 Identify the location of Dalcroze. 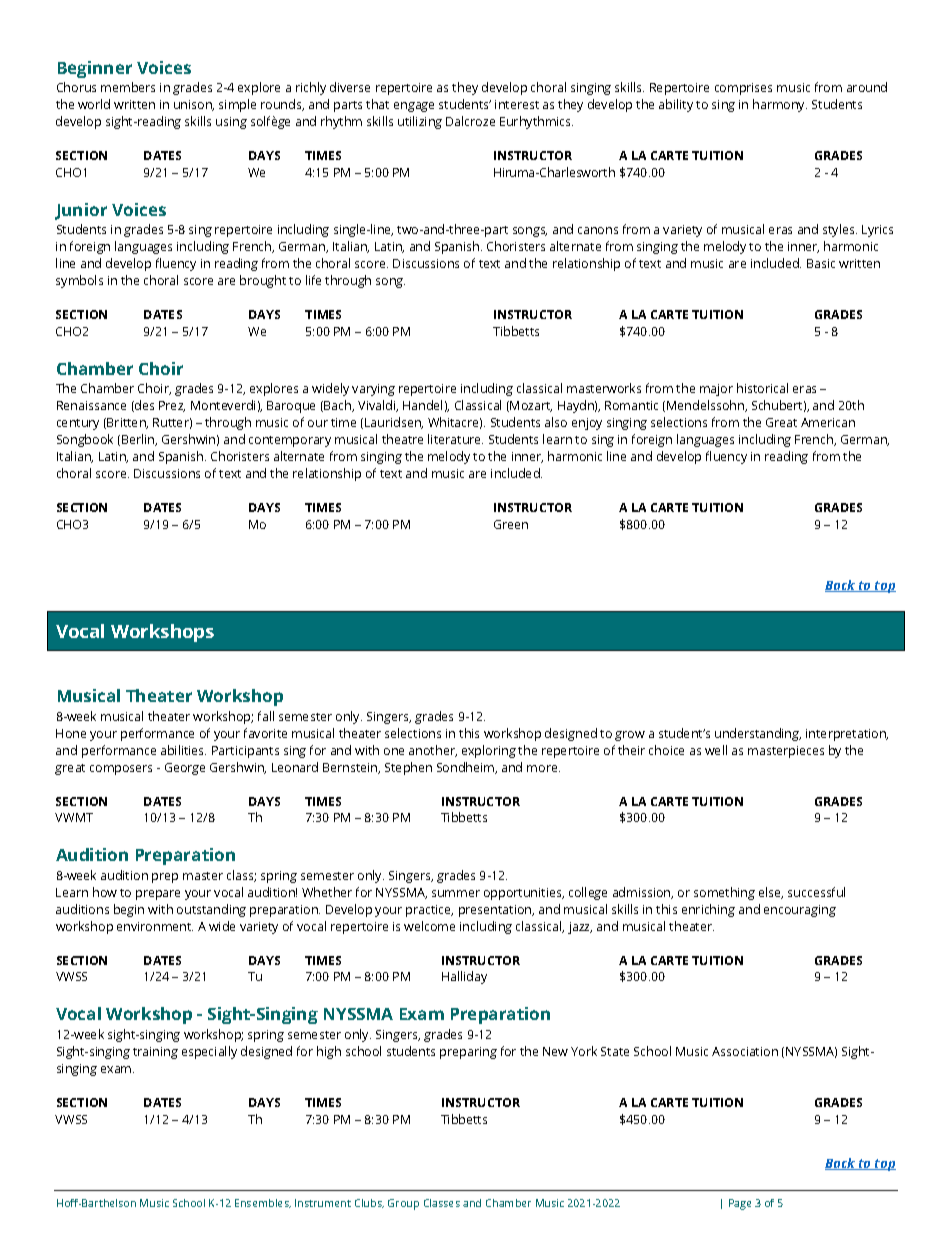
(470, 121).
